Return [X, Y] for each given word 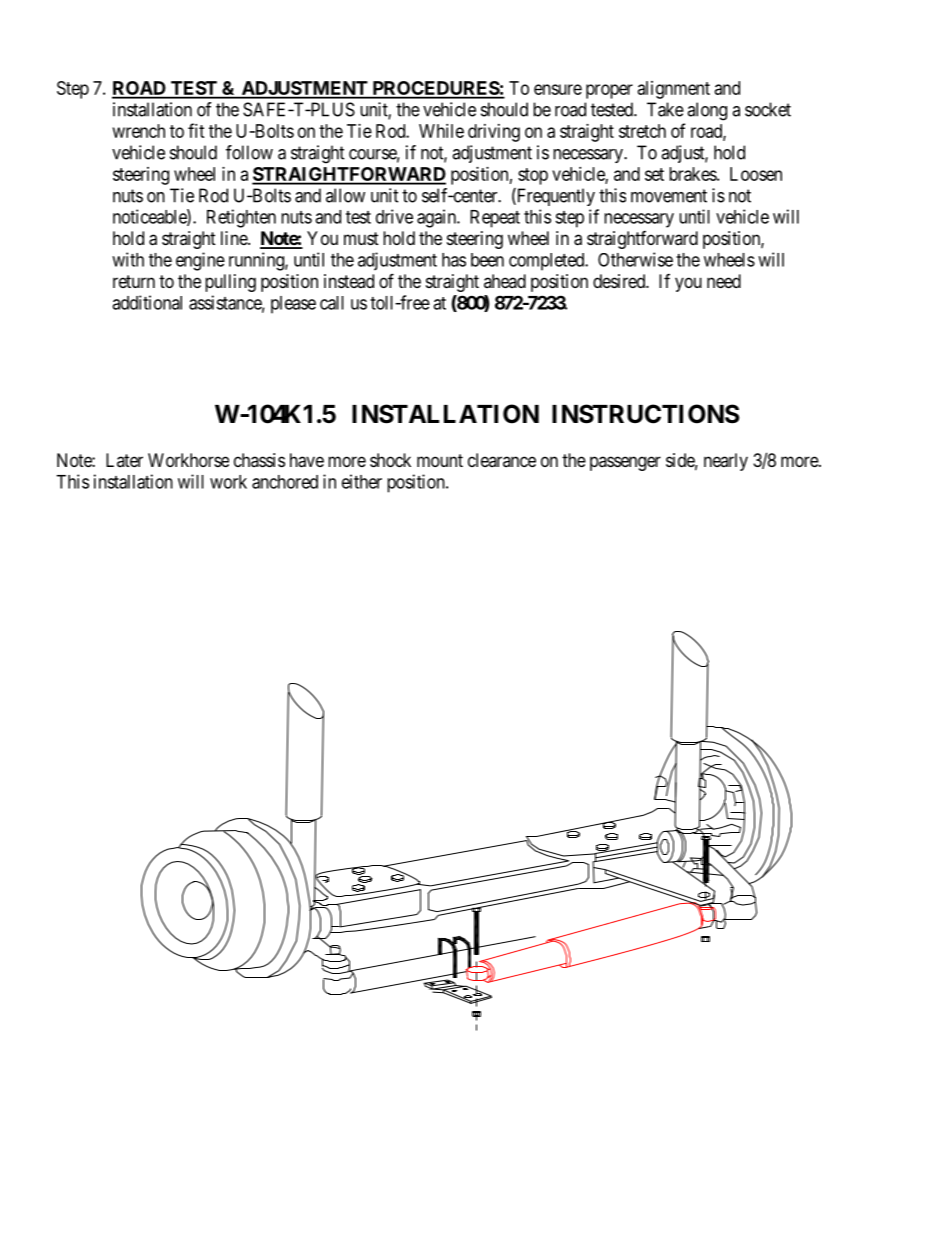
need [724, 281]
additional [147, 302]
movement [669, 196]
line [235, 238]
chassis [259, 460]
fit [196, 130]
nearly [726, 462]
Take [665, 109]
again [437, 218]
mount [440, 460]
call [332, 303]
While [441, 131]
